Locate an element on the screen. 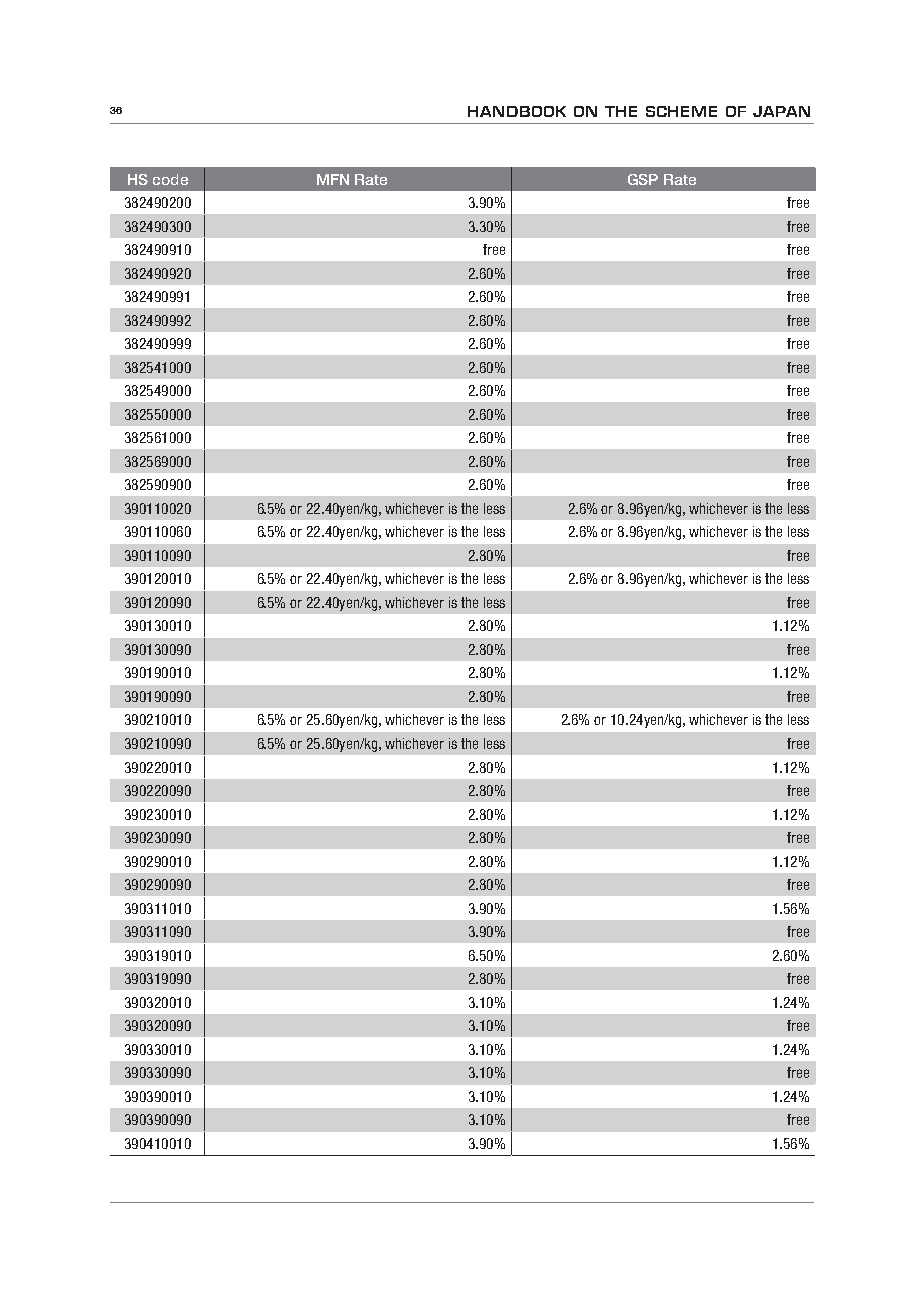 The width and height of the screenshot is (924, 1308). SCHEME is located at coordinates (681, 111).
